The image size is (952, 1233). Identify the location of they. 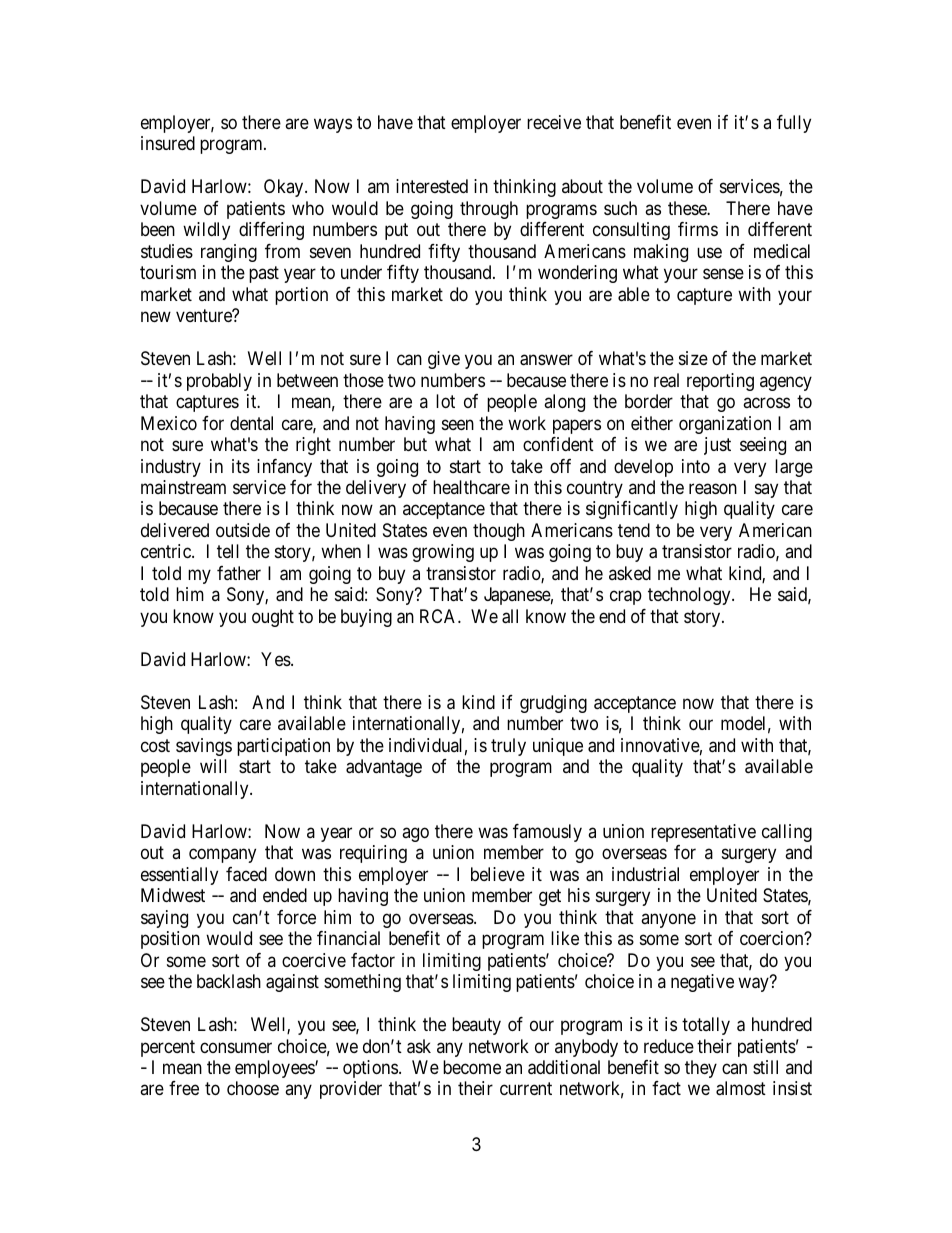
(701, 1069).
